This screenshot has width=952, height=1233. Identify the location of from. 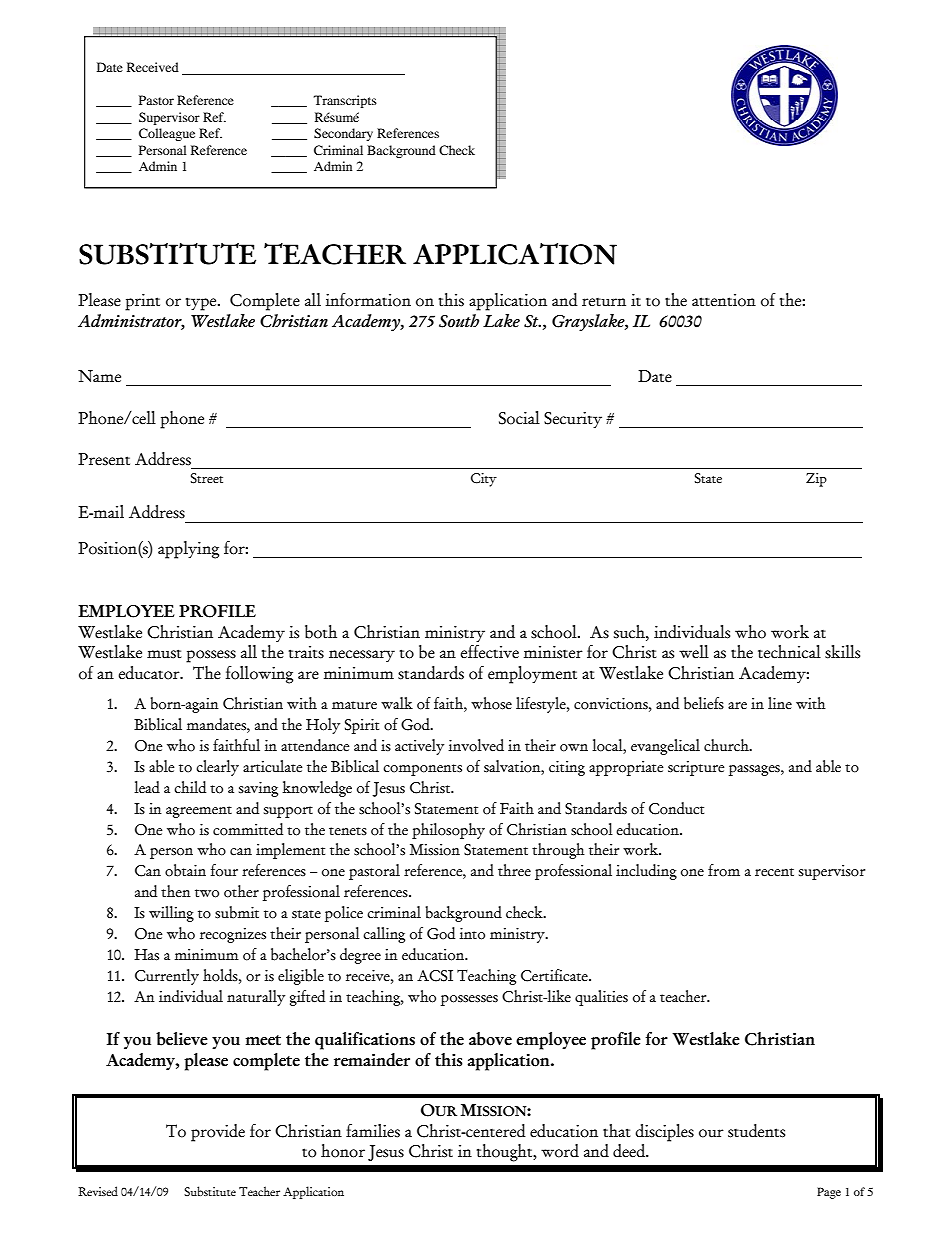
(724, 870).
